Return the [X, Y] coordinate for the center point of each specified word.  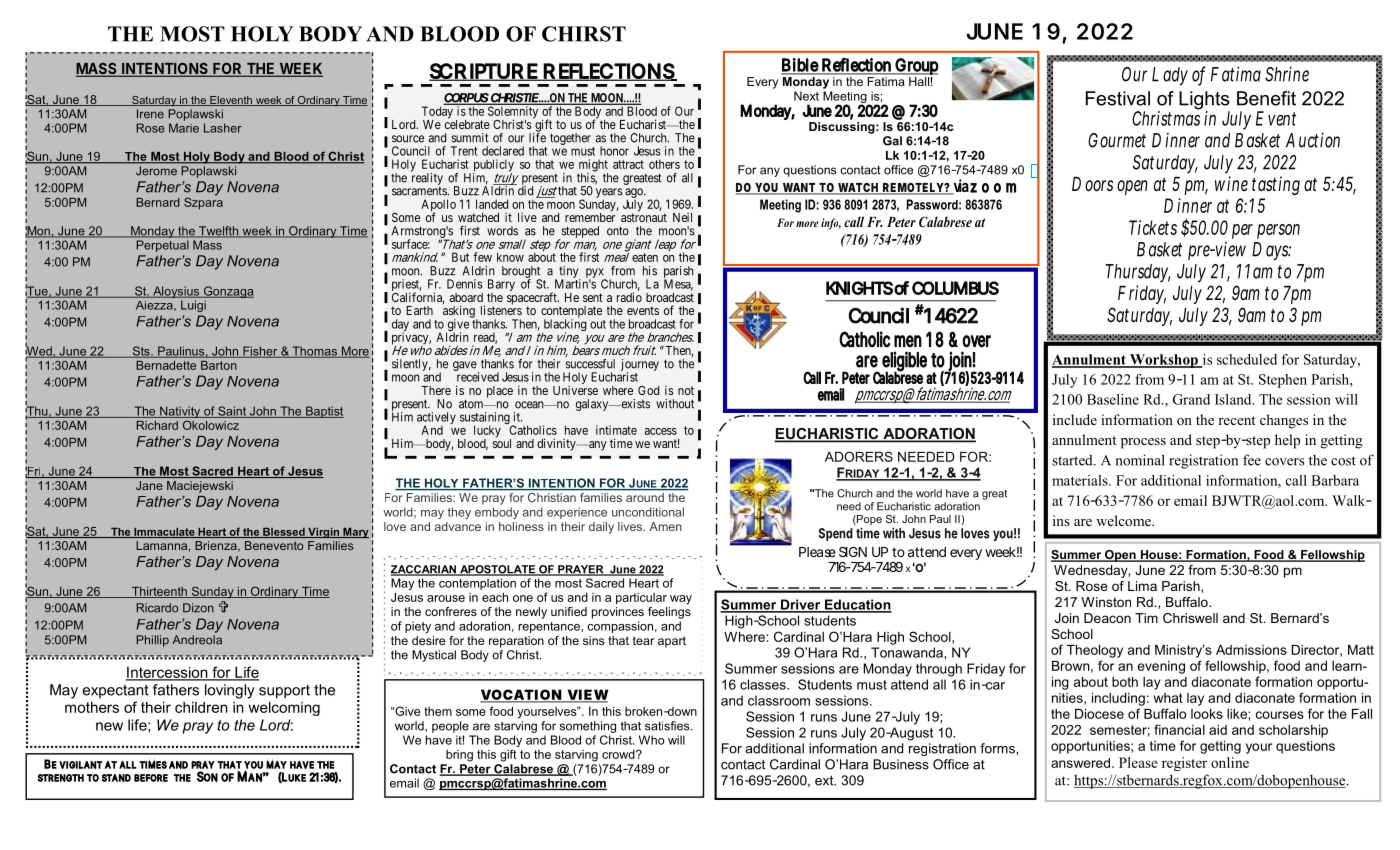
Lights [1204, 101]
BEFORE [151, 778]
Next [806, 96]
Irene [150, 114]
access [661, 431]
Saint [232, 412]
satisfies [668, 726]
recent [1236, 420]
